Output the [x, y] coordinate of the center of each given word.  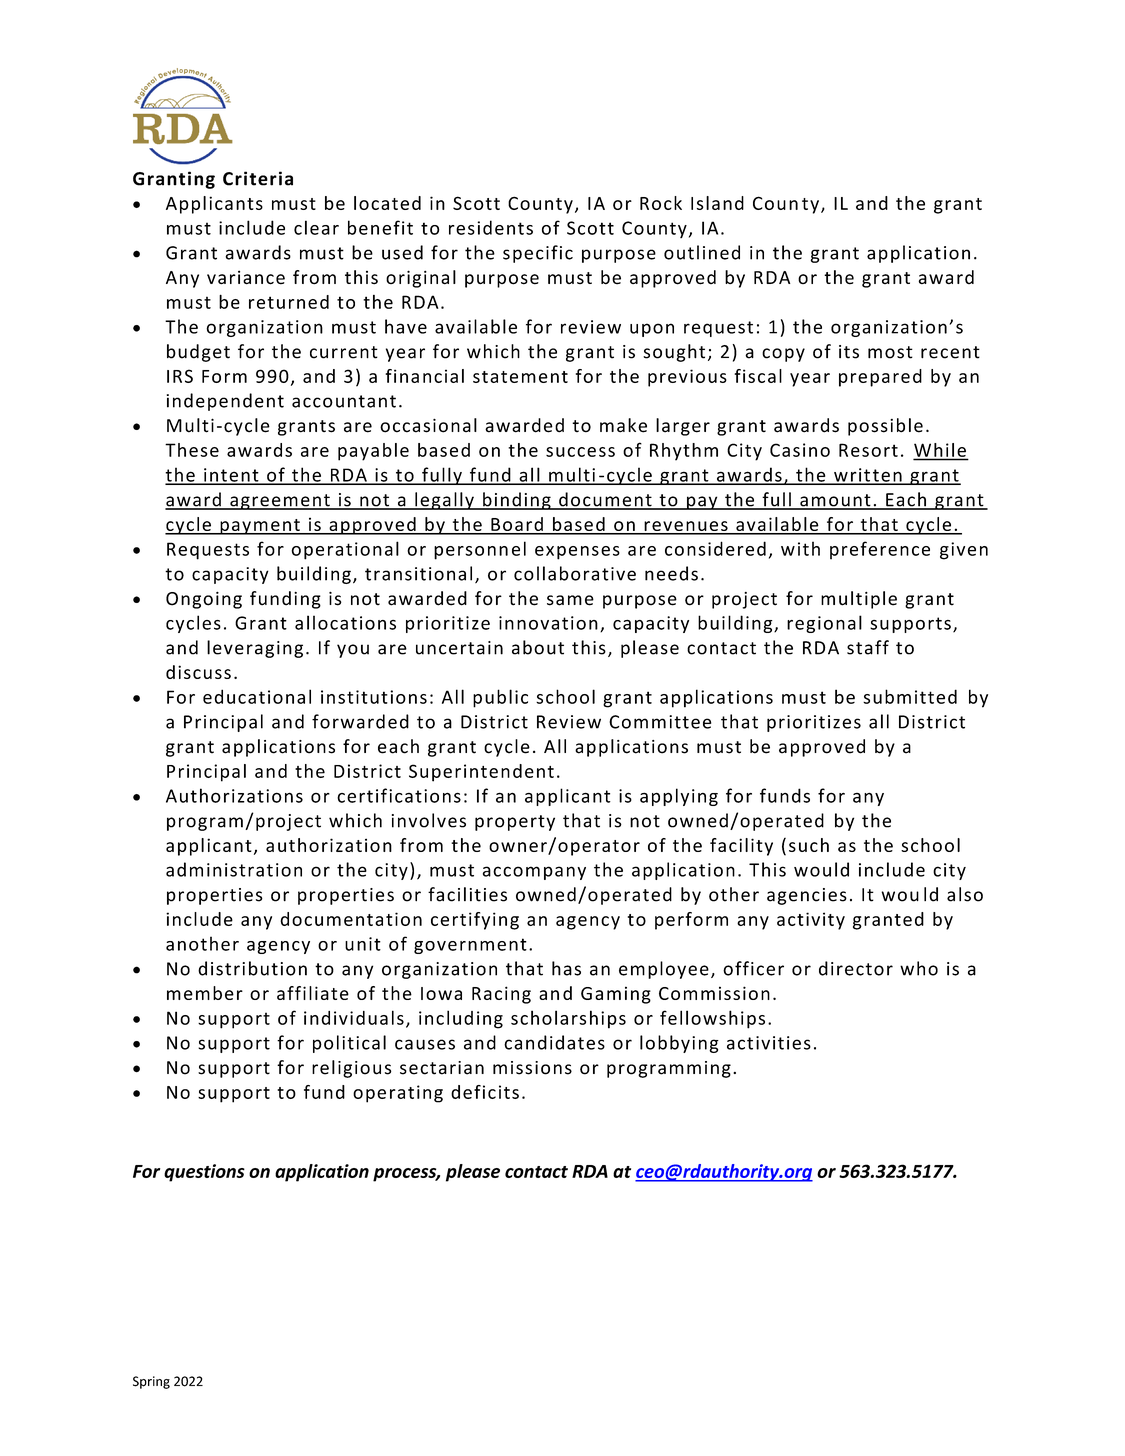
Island [717, 203]
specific [538, 254]
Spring [151, 1382]
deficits [485, 1092]
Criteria [258, 178]
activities [769, 1043]
